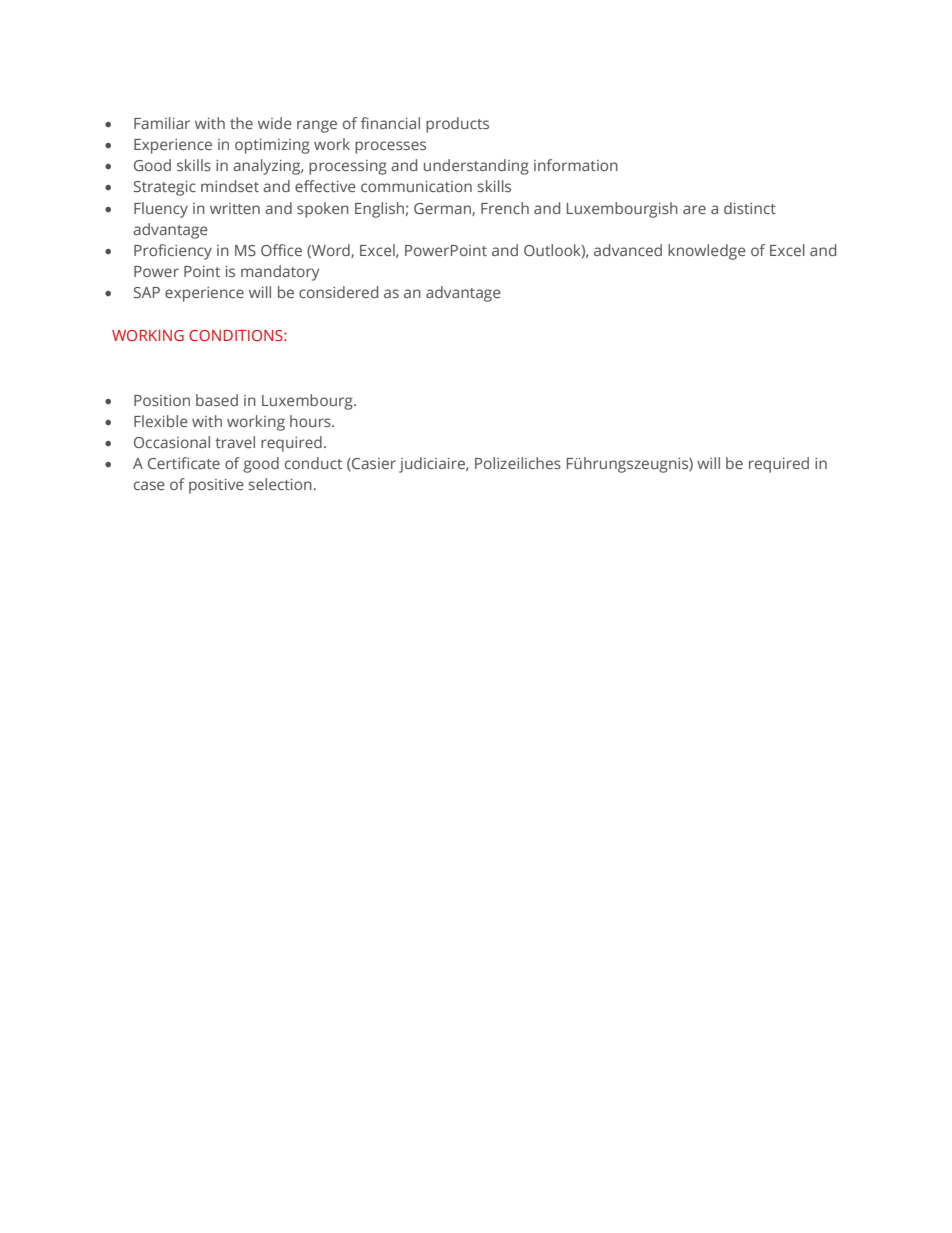 This image has width=952, height=1233. I want to click on the, so click(241, 123).
